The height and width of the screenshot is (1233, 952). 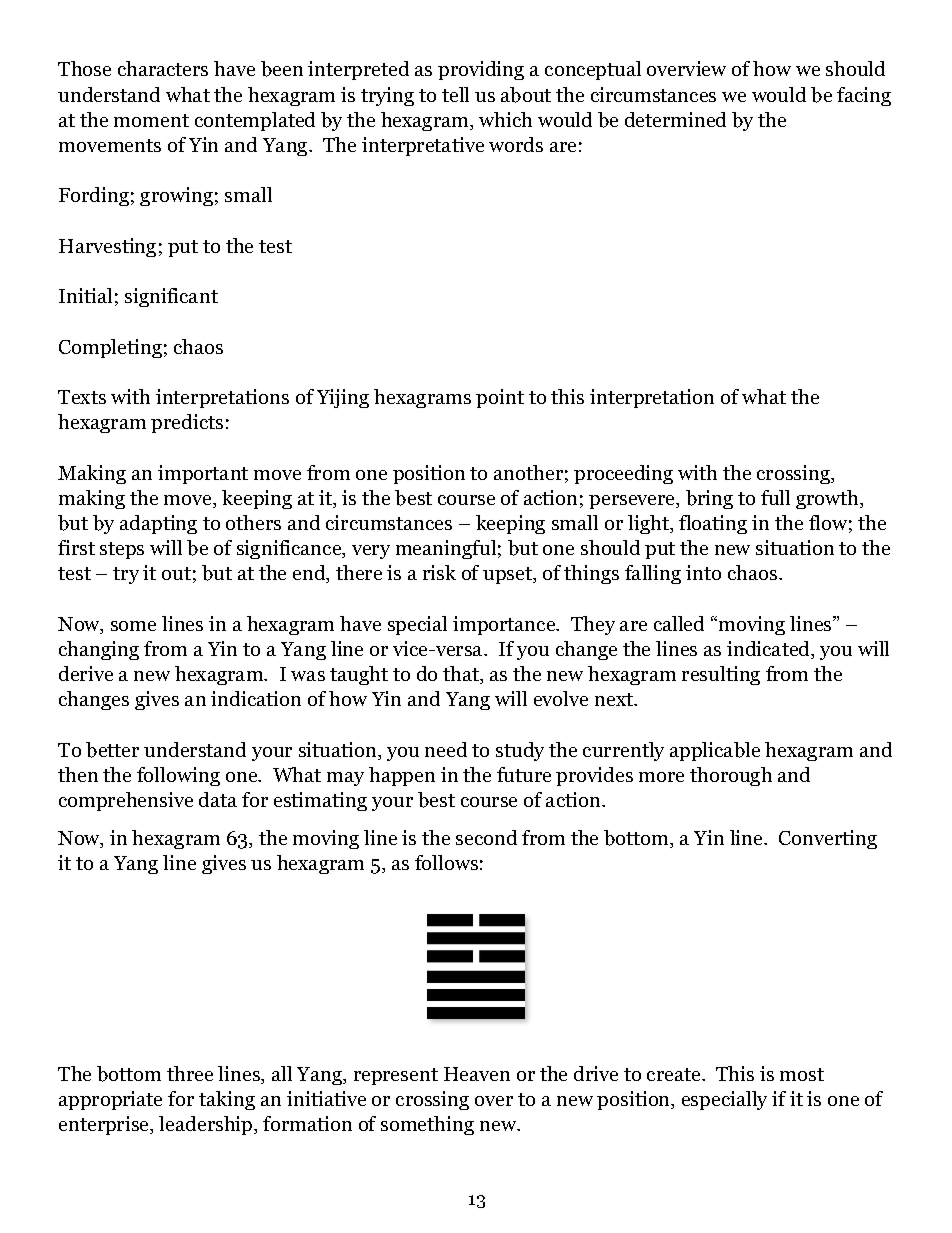 What do you see at coordinates (864, 96) in the screenshot?
I see `facing` at bounding box center [864, 96].
